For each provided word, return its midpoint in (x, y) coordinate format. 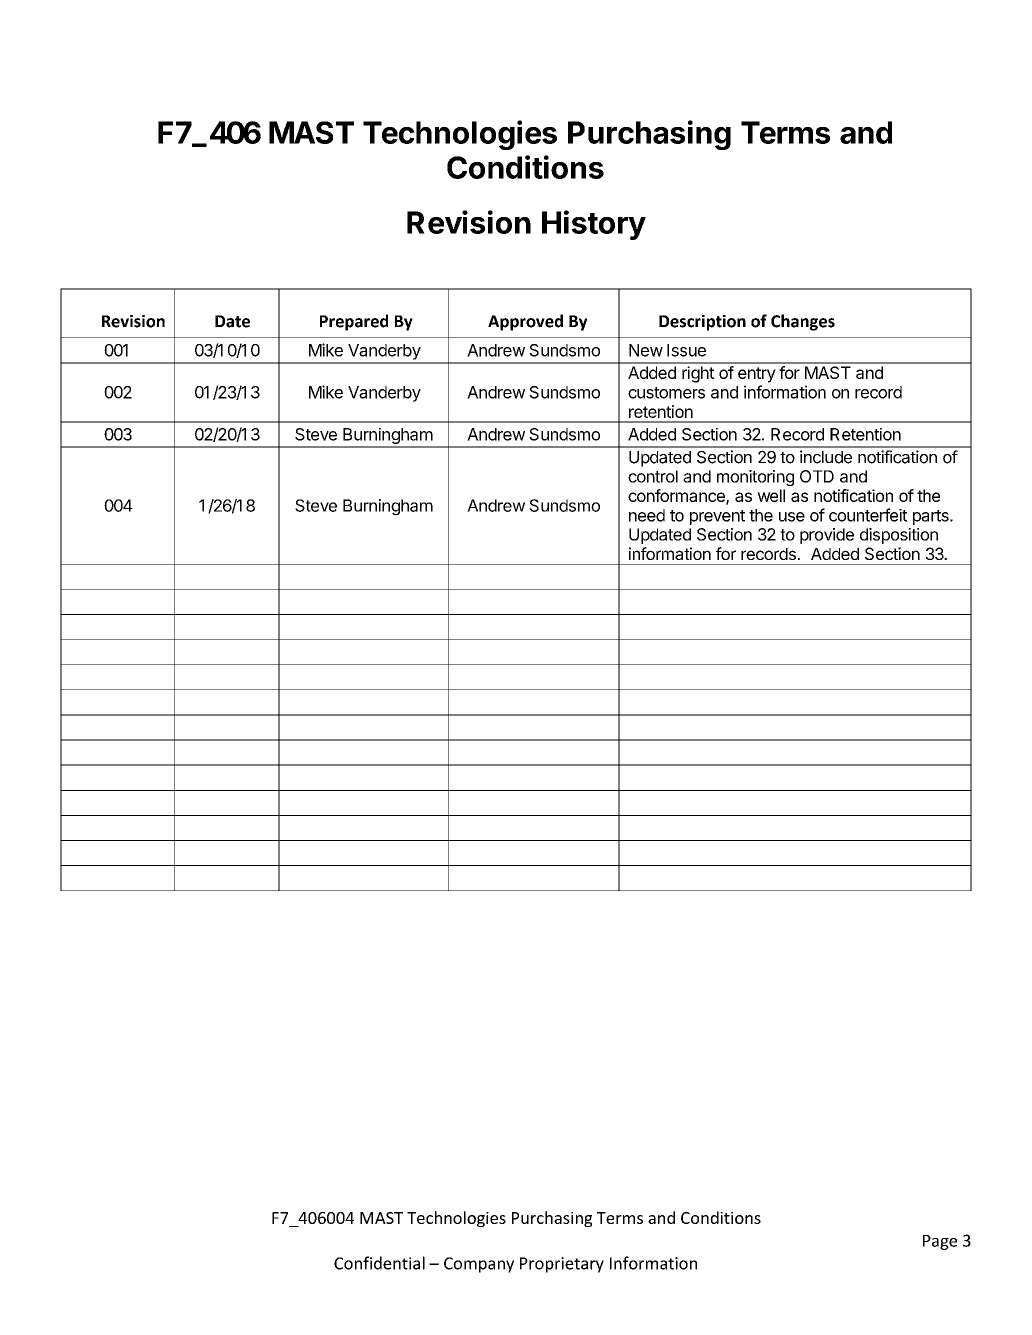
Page (940, 1242)
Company (479, 1265)
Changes (803, 322)
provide (827, 536)
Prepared (354, 322)
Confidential (379, 1263)
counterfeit (868, 515)
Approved (525, 322)
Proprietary (562, 1265)
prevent (717, 517)
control (653, 476)
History (594, 225)
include (826, 457)
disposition (899, 536)
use (792, 517)
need (647, 515)
